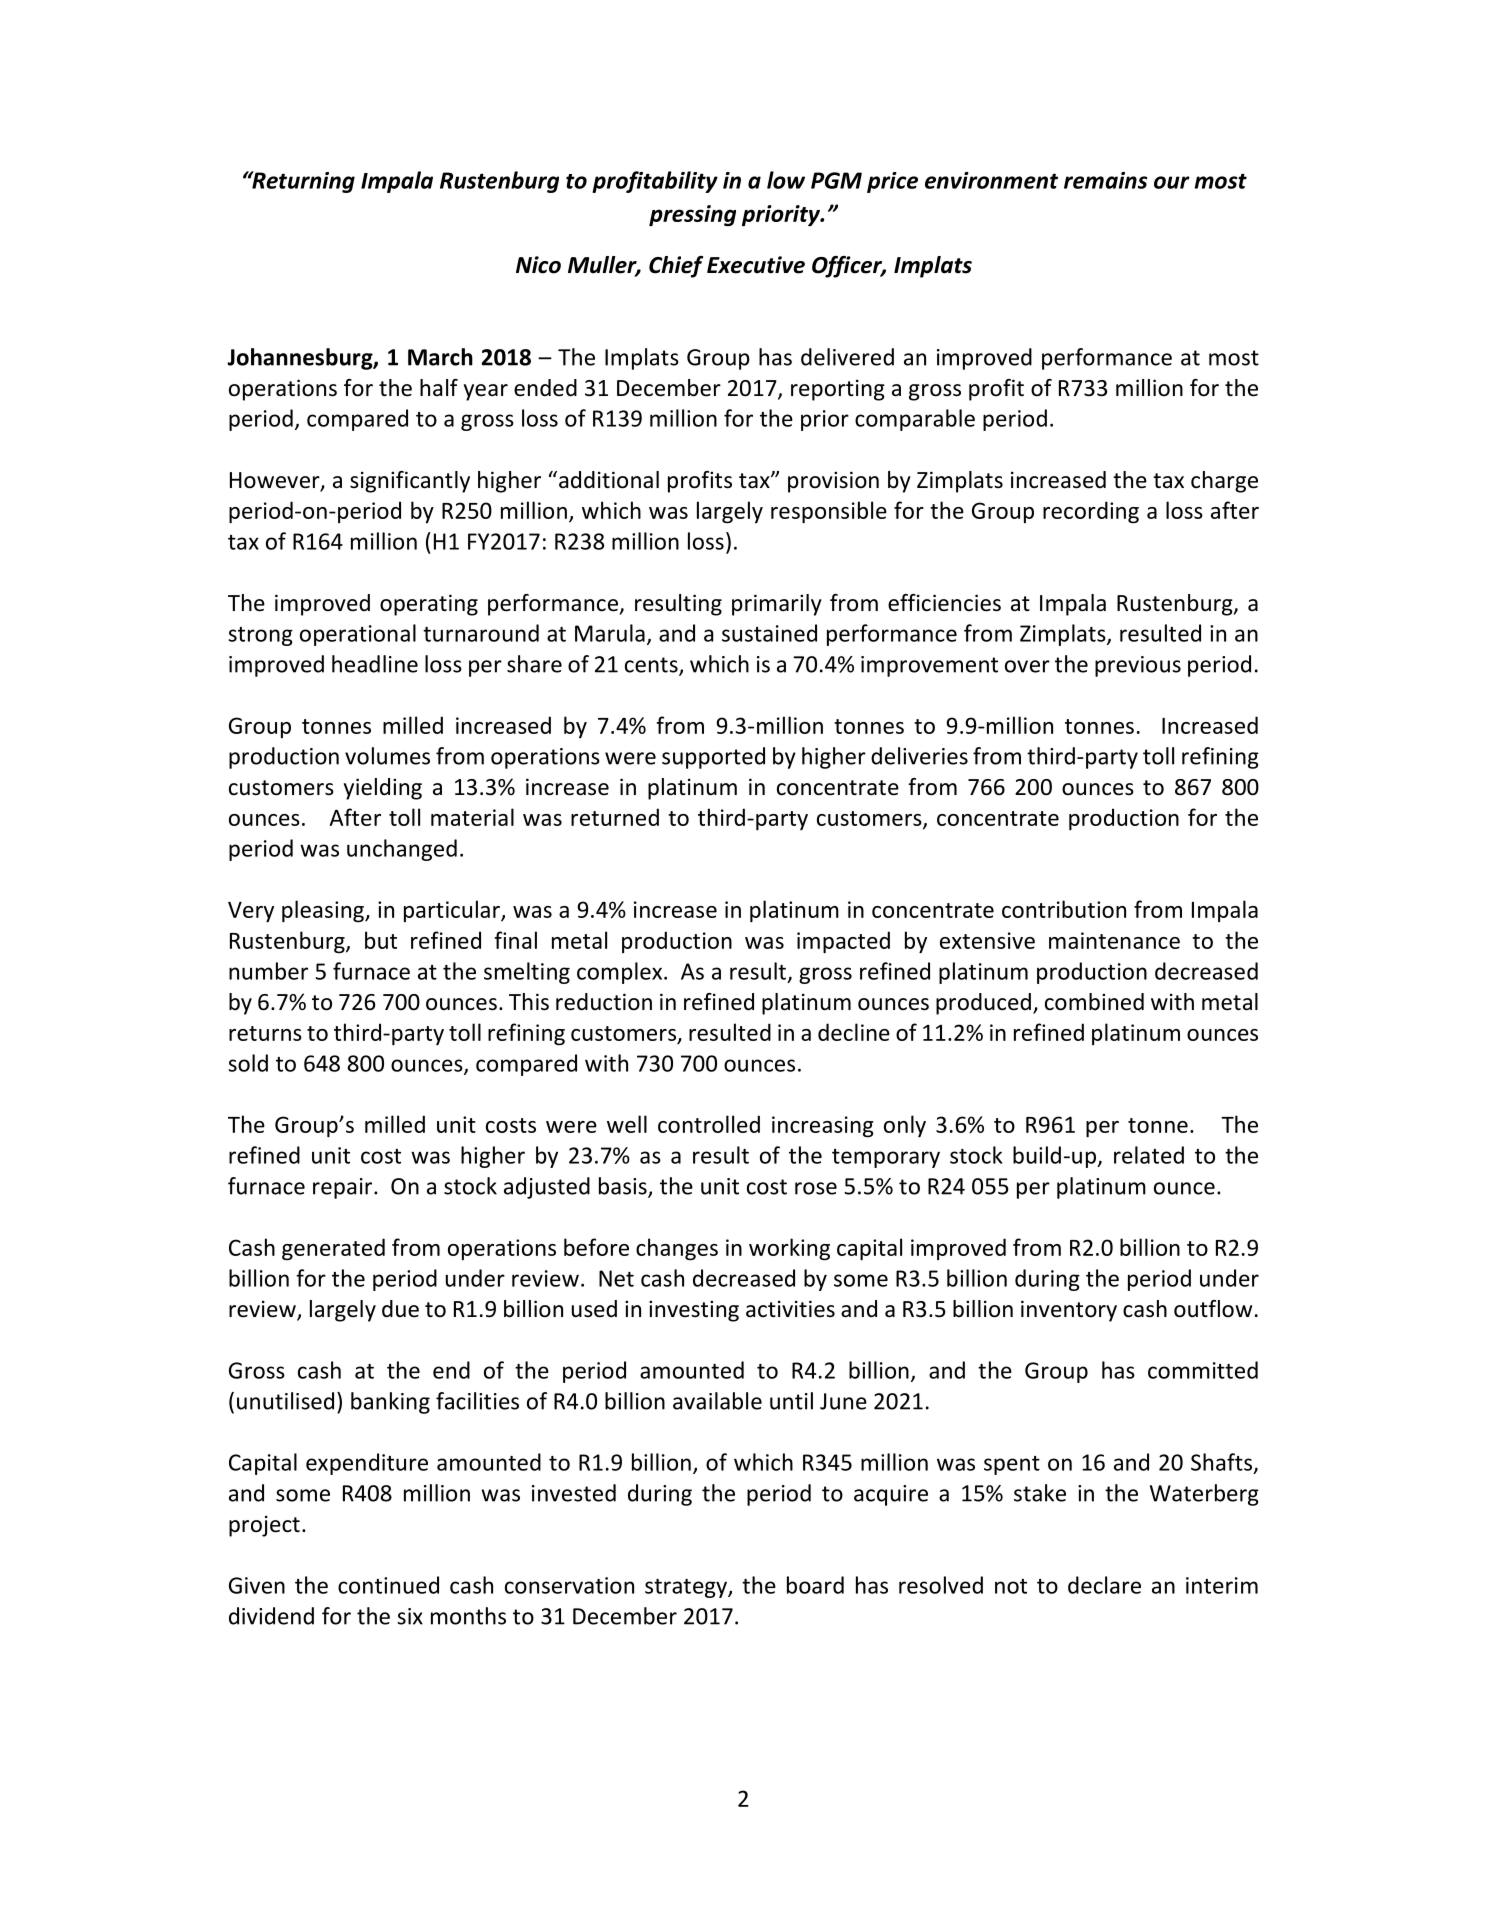  Describe the element at coordinates (1105, 180) in the screenshot. I see `remains` at that location.
